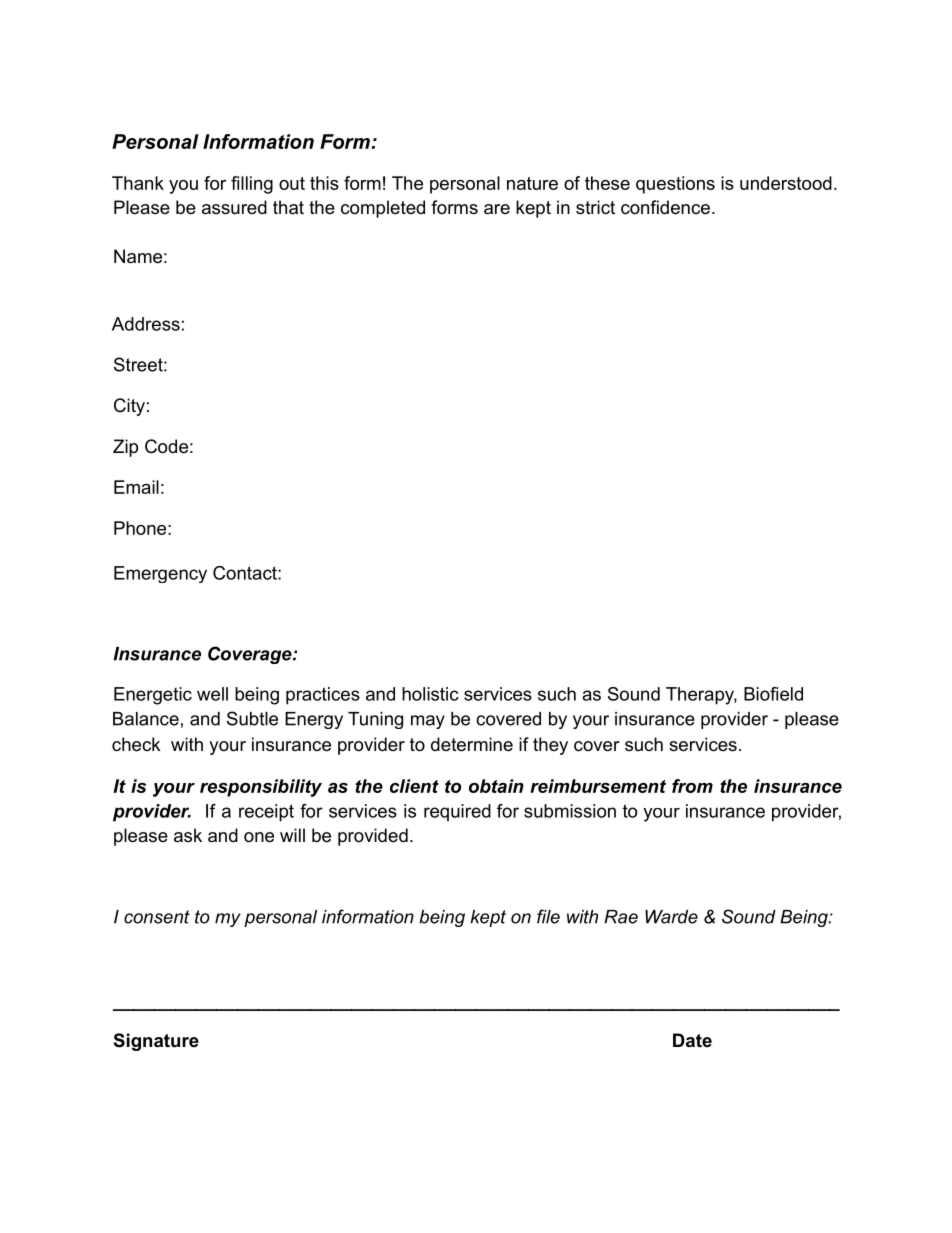 This document has width=952, height=1233. What do you see at coordinates (665, 207) in the document?
I see `confidence` at bounding box center [665, 207].
